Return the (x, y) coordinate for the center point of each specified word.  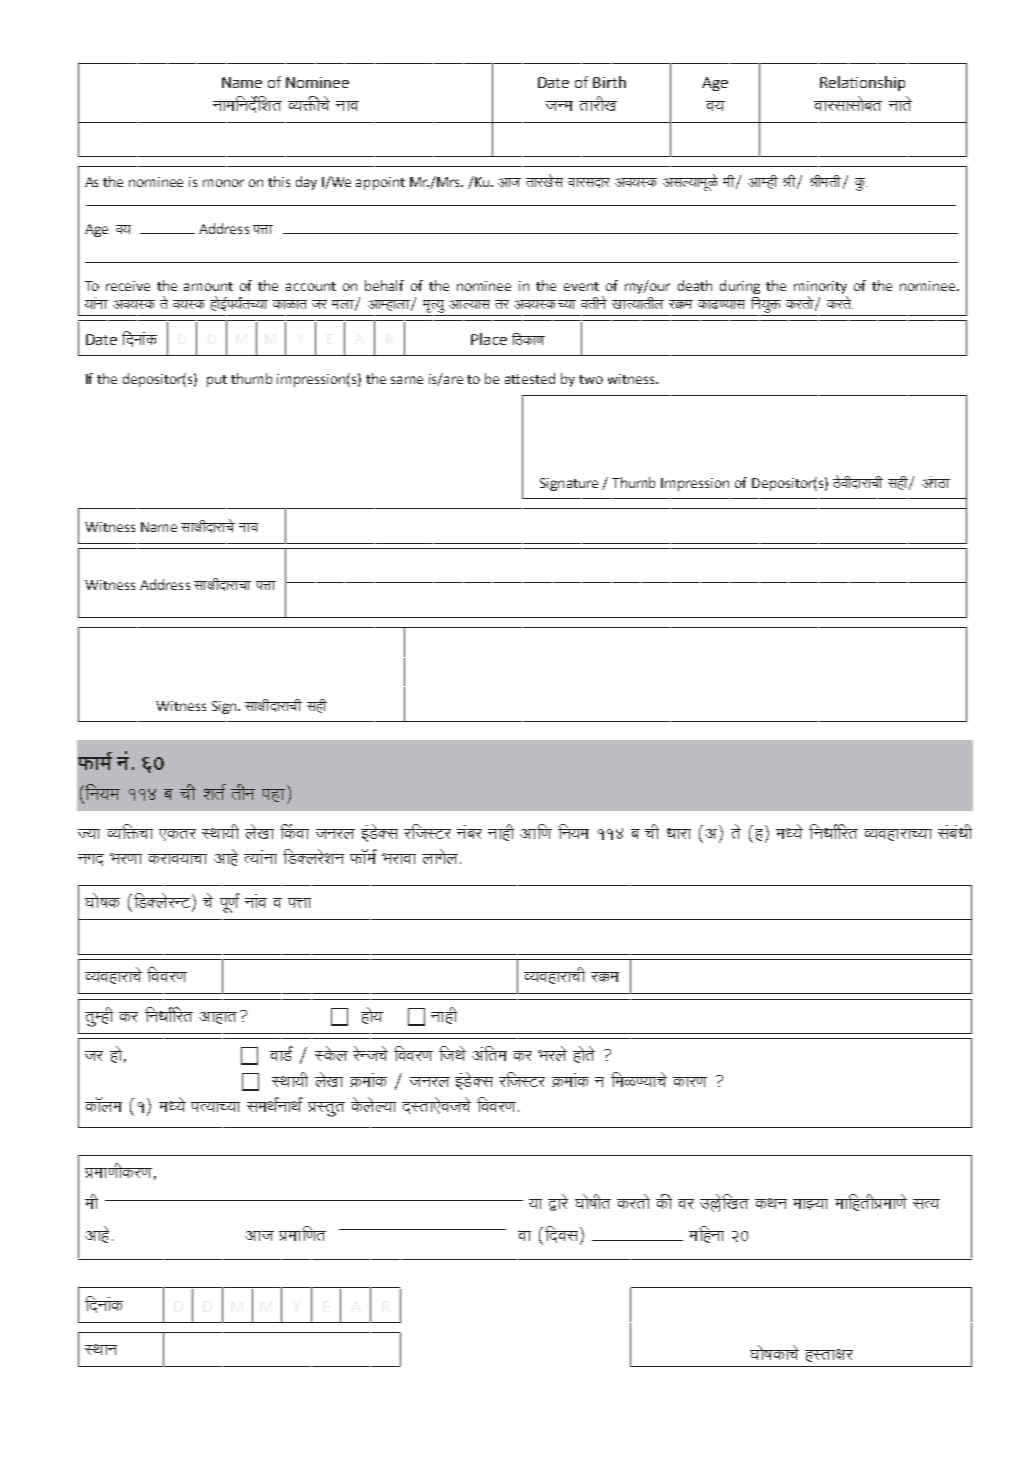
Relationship (862, 83)
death (695, 285)
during (740, 287)
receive (128, 286)
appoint (380, 183)
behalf (384, 285)
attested (530, 378)
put (217, 381)
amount (208, 286)
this (279, 181)
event (581, 286)
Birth (609, 82)
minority (820, 289)
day (306, 183)
